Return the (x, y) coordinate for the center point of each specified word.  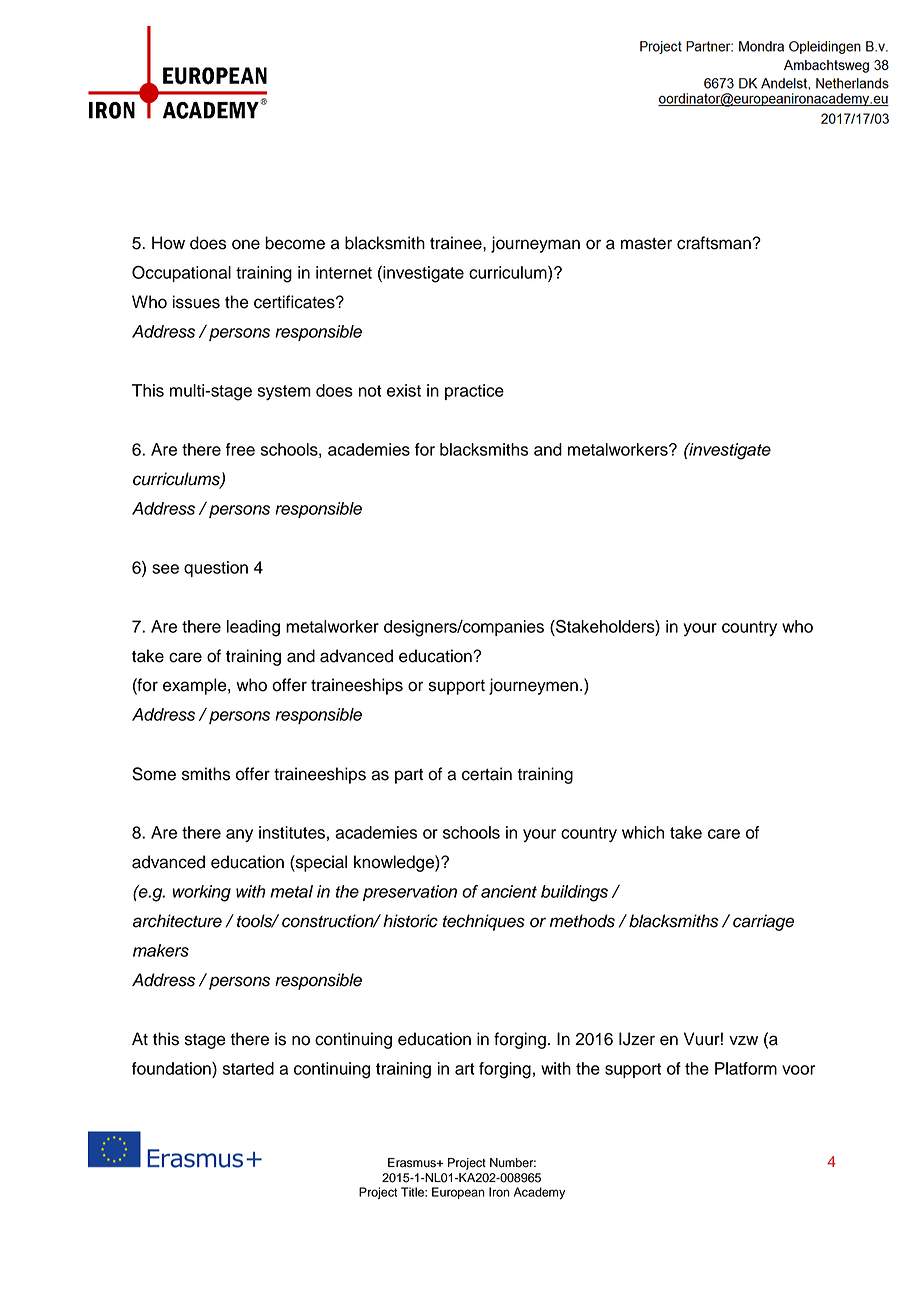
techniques (484, 922)
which (643, 832)
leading (253, 628)
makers (161, 950)
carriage (763, 922)
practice (474, 392)
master (646, 243)
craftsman (714, 243)
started (248, 1068)
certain (487, 774)
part (409, 776)
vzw (743, 1040)
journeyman (535, 244)
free (240, 449)
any (239, 835)
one (246, 244)
